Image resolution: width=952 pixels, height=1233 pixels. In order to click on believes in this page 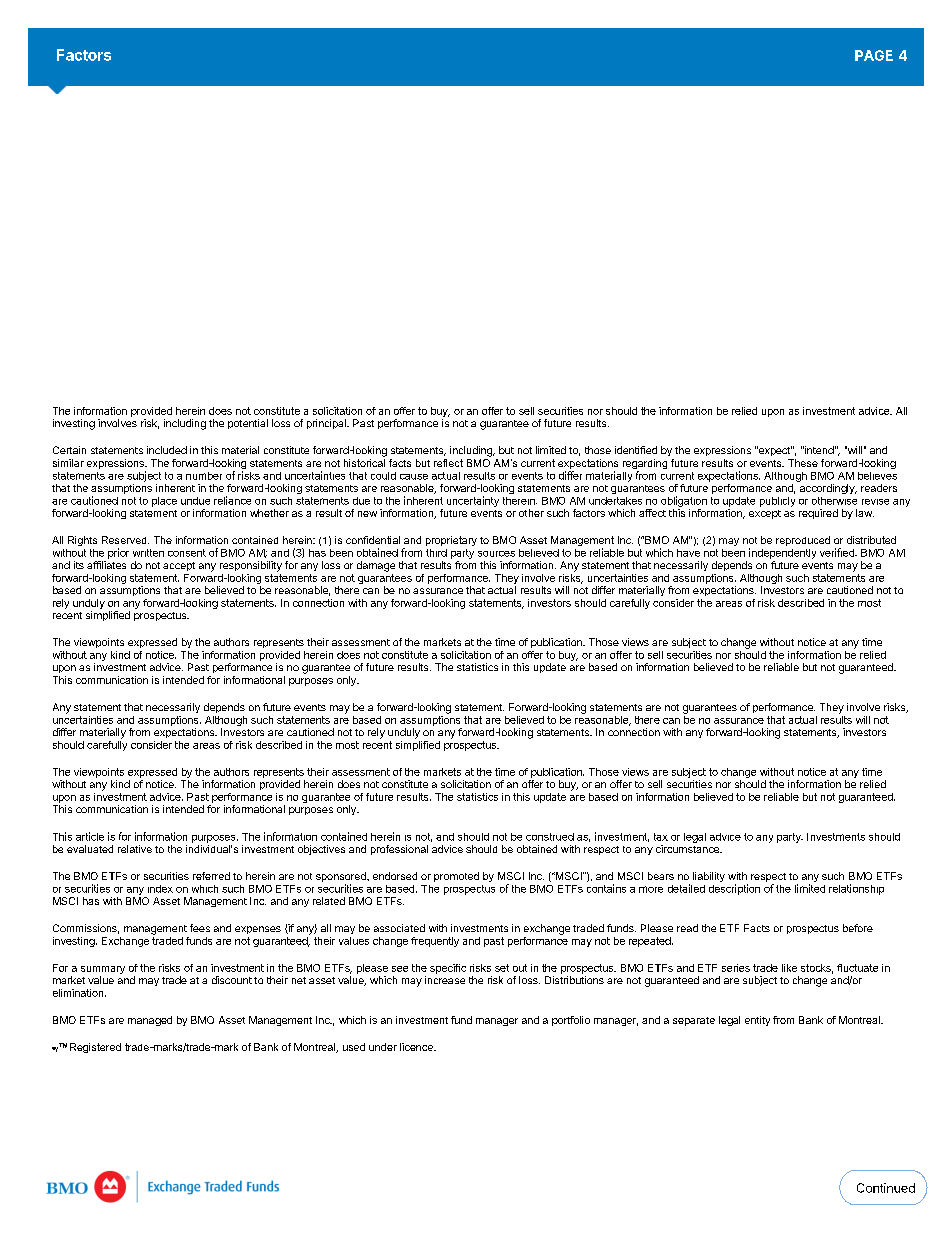, I will do `click(877, 476)`.
